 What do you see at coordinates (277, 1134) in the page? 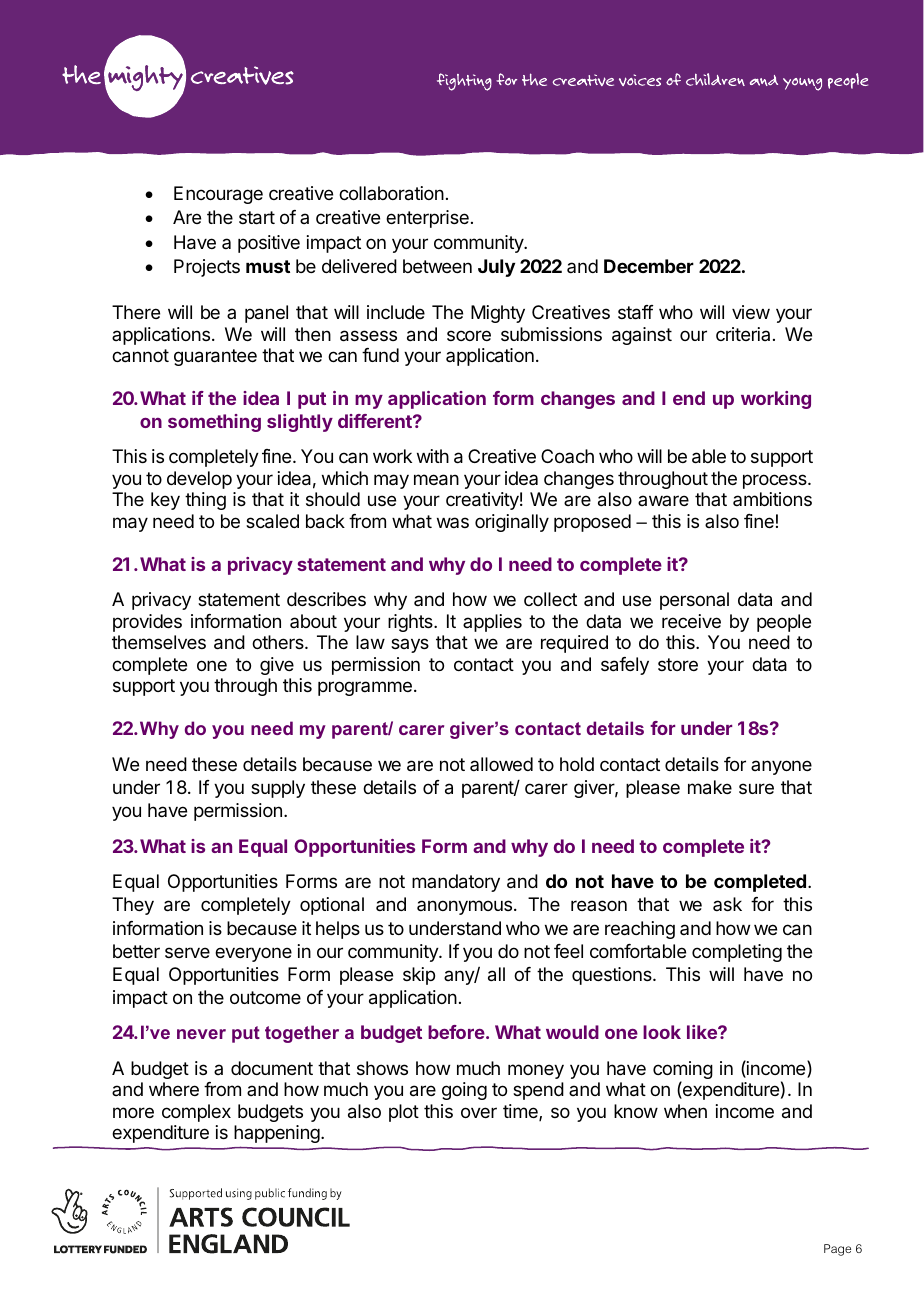
I see `happening` at bounding box center [277, 1134].
